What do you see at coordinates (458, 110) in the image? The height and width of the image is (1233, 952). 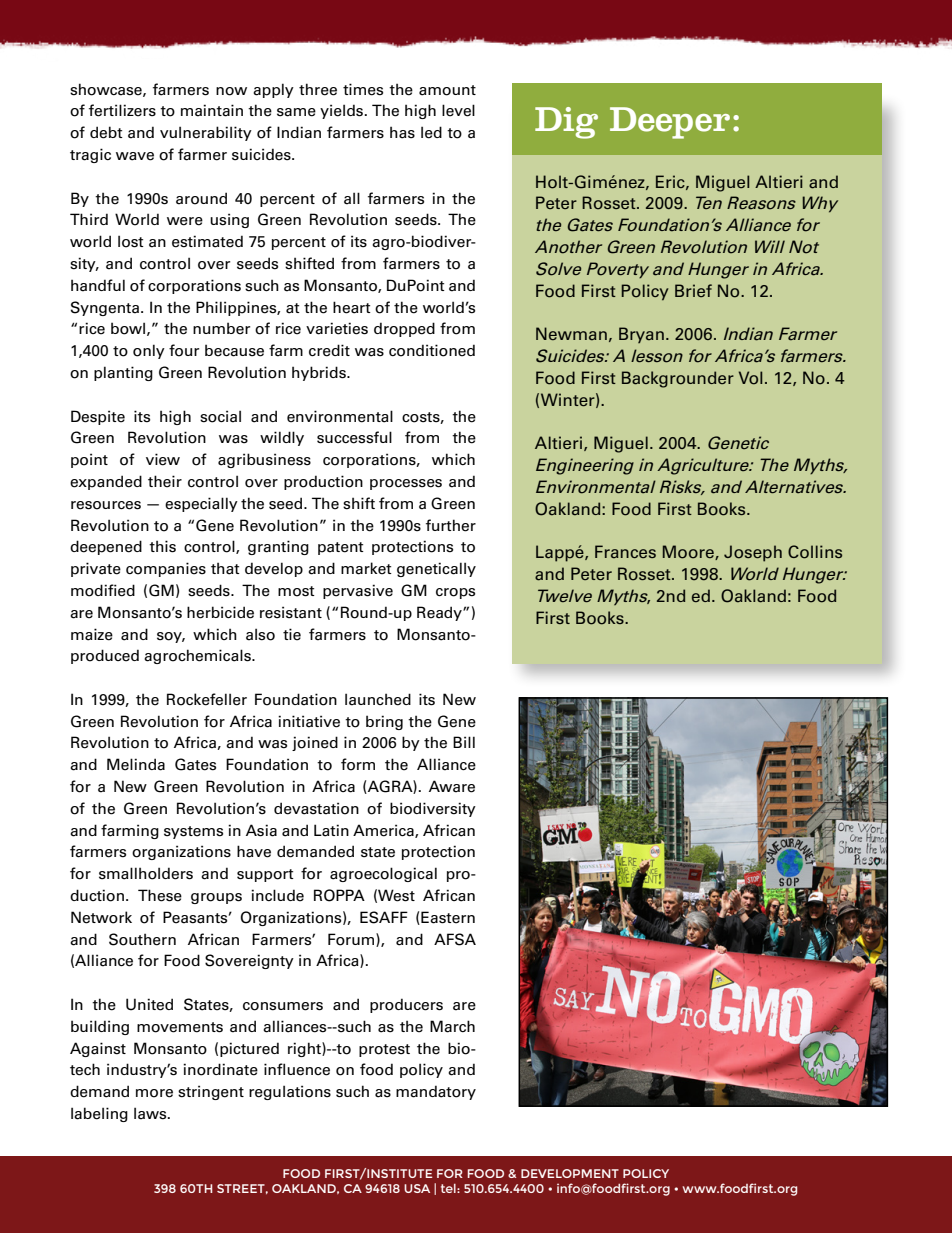 I see `level` at bounding box center [458, 110].
